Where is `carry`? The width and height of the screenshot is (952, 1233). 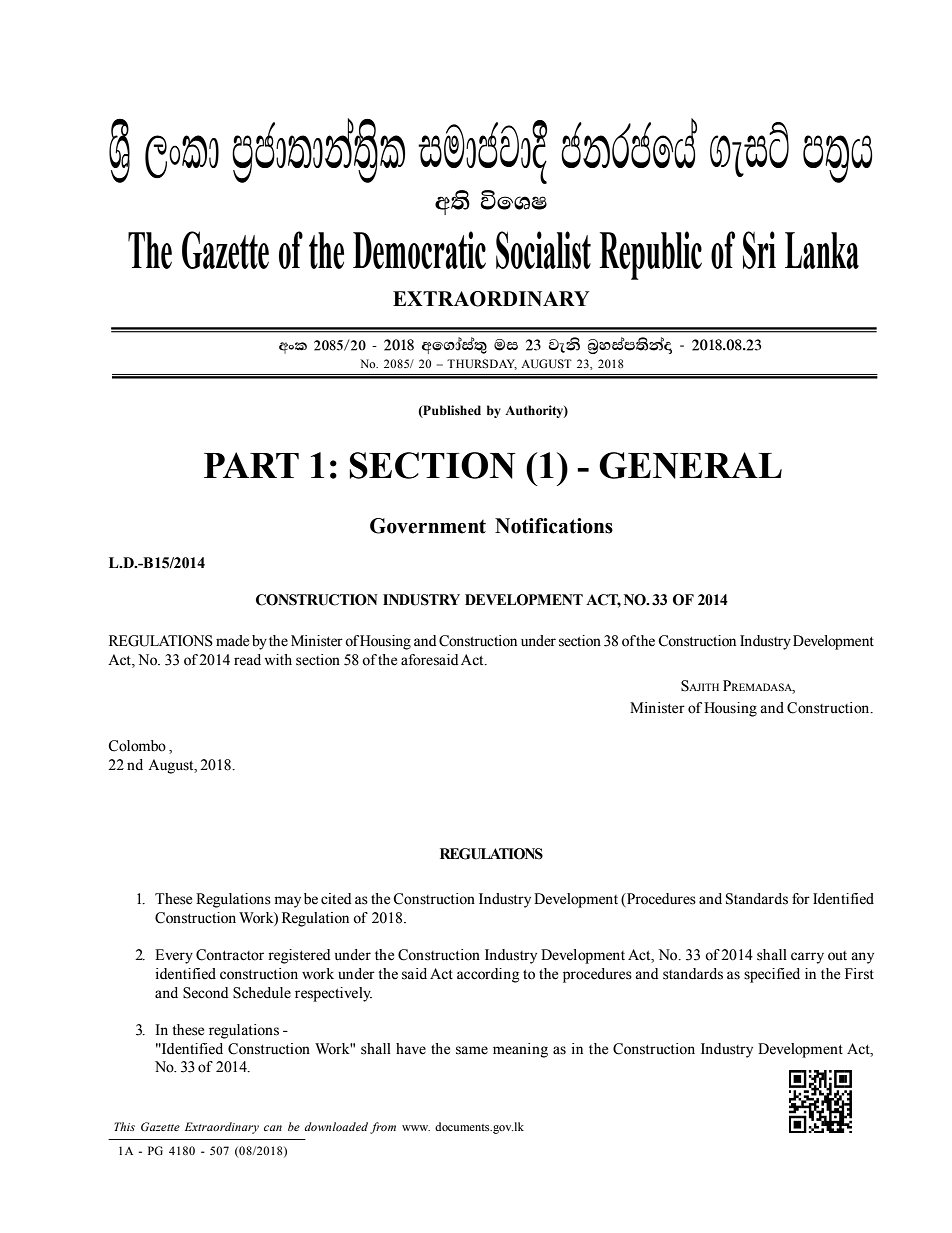 carry is located at coordinates (807, 958).
